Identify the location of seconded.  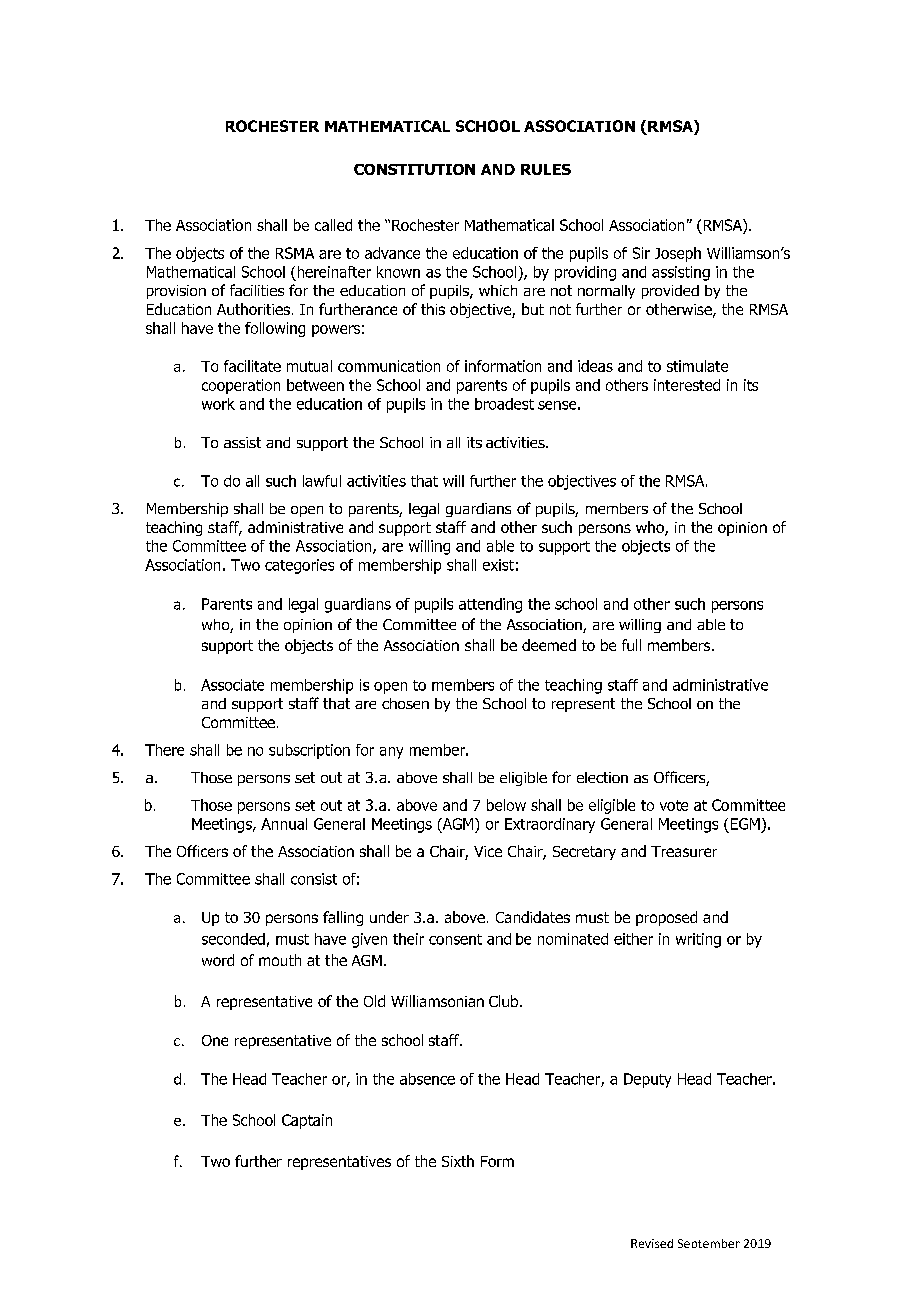
(233, 939).
